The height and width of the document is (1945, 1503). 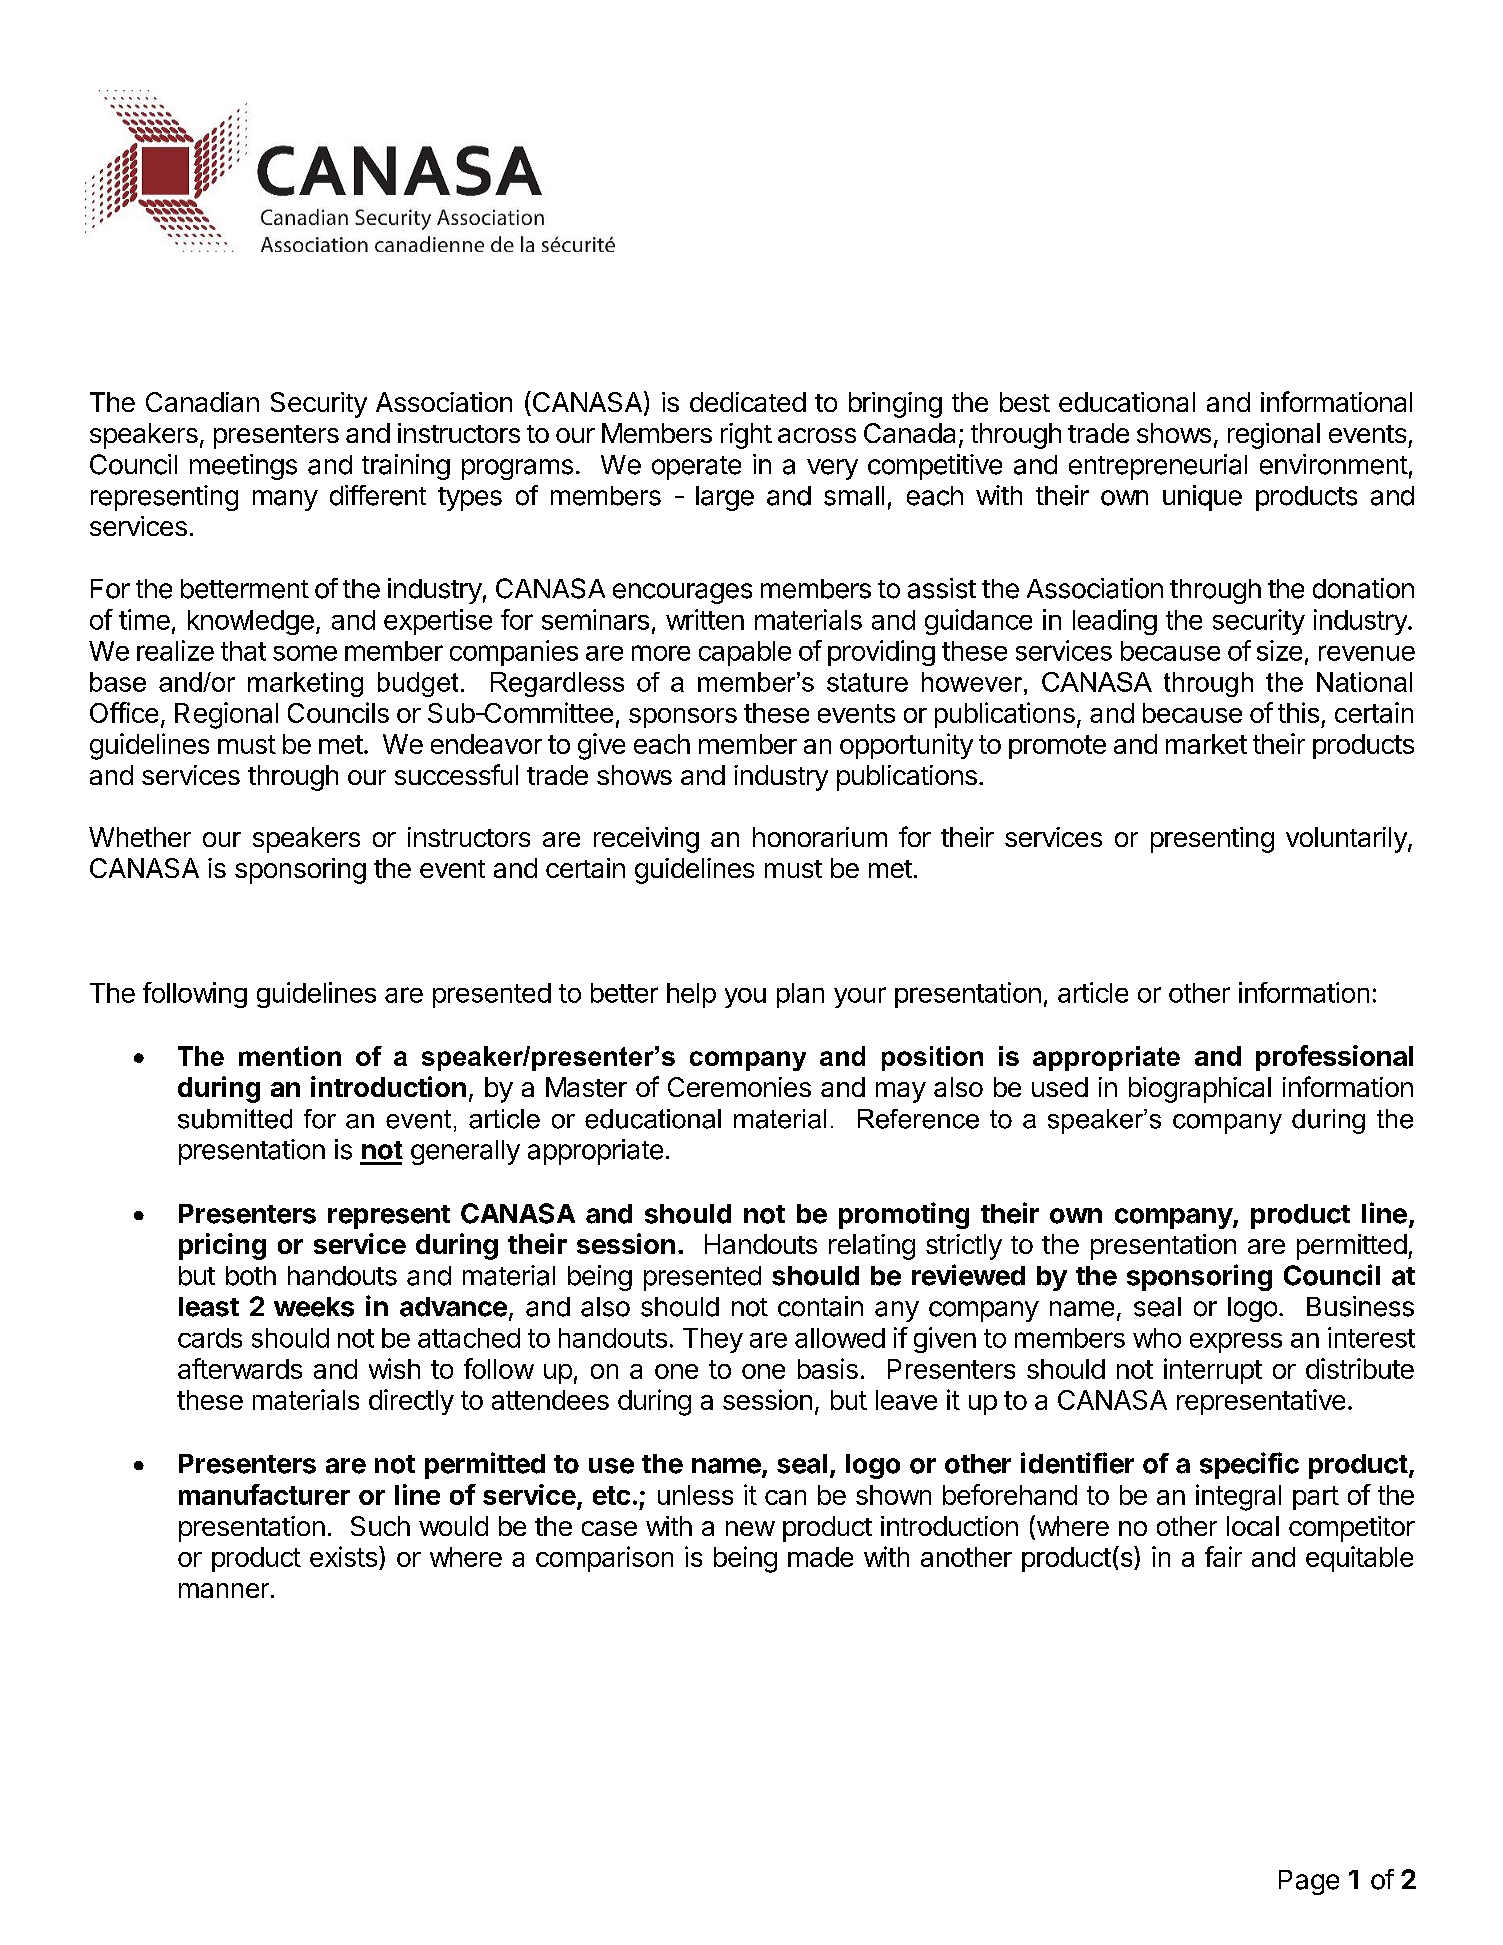 I want to click on professional, so click(x=1334, y=1058).
